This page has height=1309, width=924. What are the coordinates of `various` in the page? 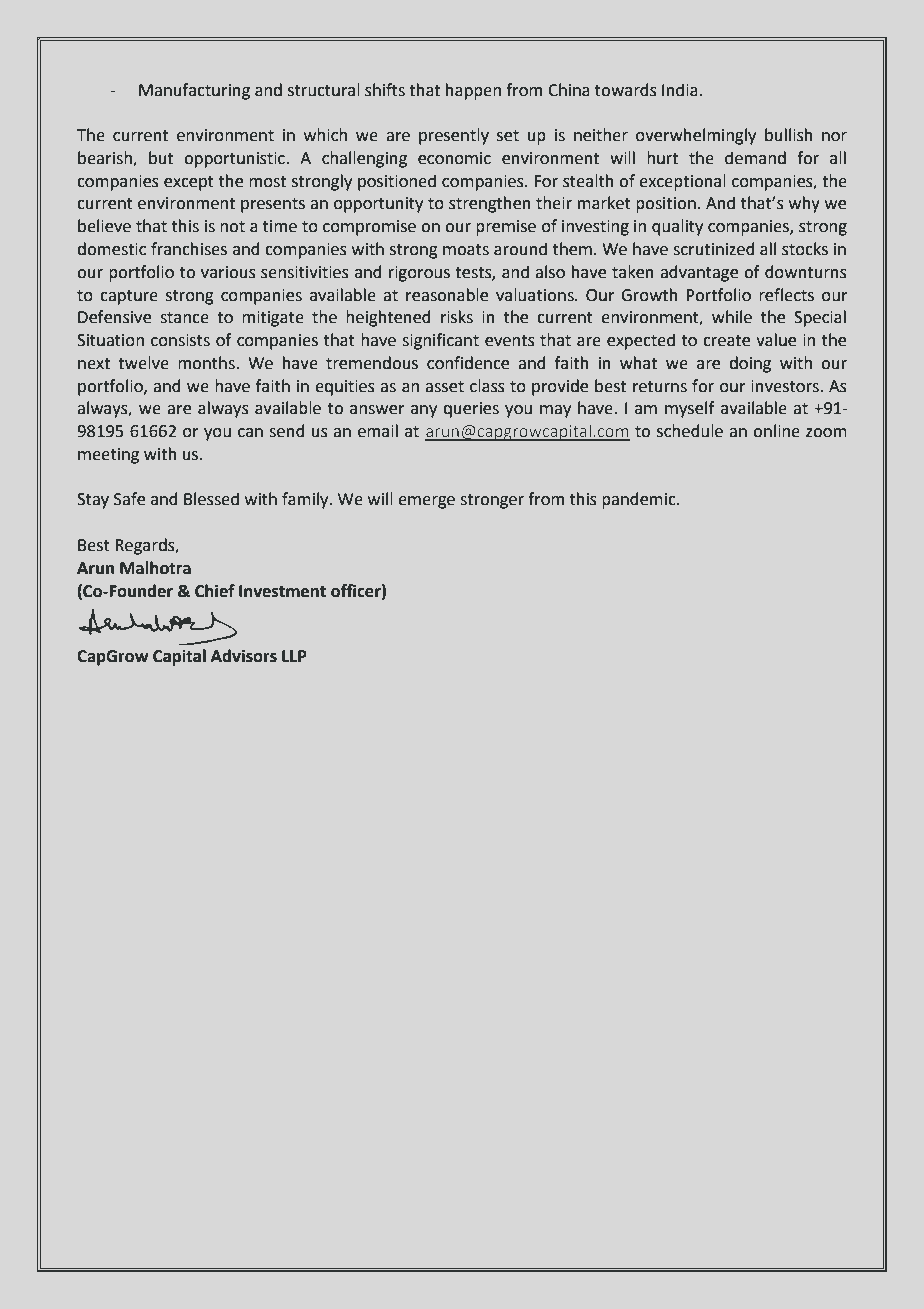 It's located at (228, 272).
